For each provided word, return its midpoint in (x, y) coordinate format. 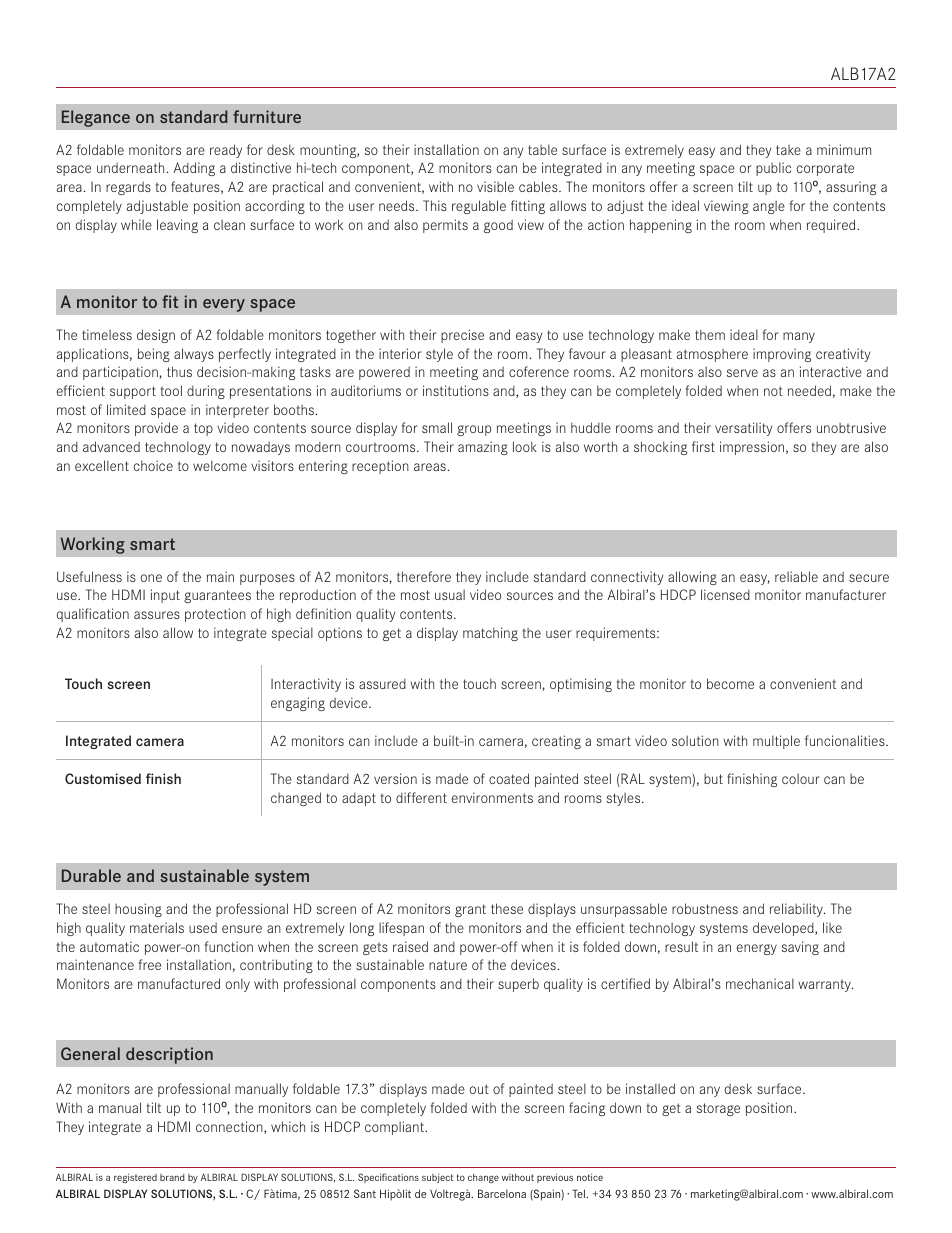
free (150, 964)
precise (462, 336)
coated (509, 778)
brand (172, 1177)
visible (495, 186)
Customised (103, 778)
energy (757, 949)
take (788, 150)
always (194, 355)
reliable (796, 576)
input (165, 596)
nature (448, 965)
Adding (194, 169)
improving (782, 355)
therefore (424, 576)
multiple (776, 742)
